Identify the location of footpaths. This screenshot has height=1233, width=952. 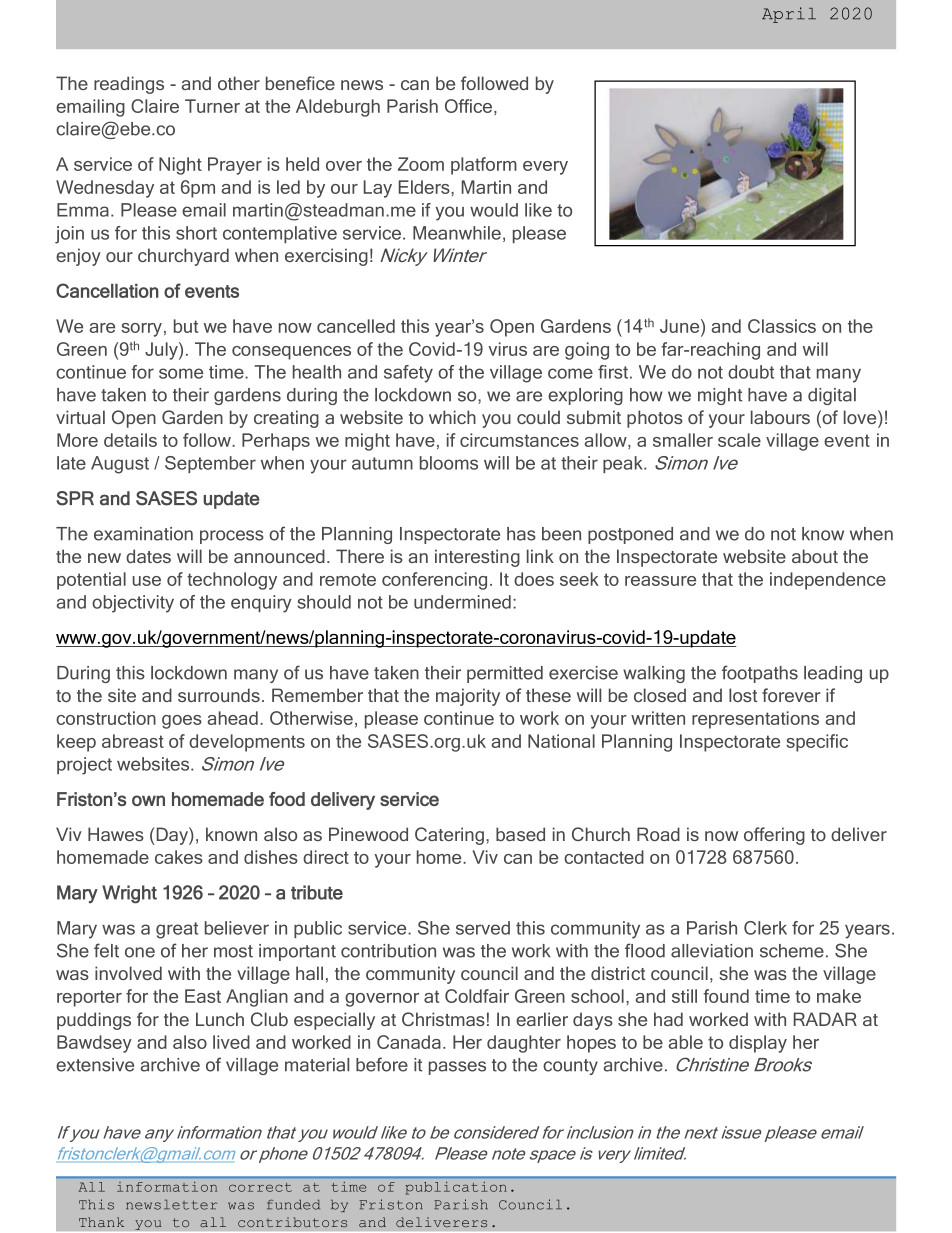
(760, 674).
